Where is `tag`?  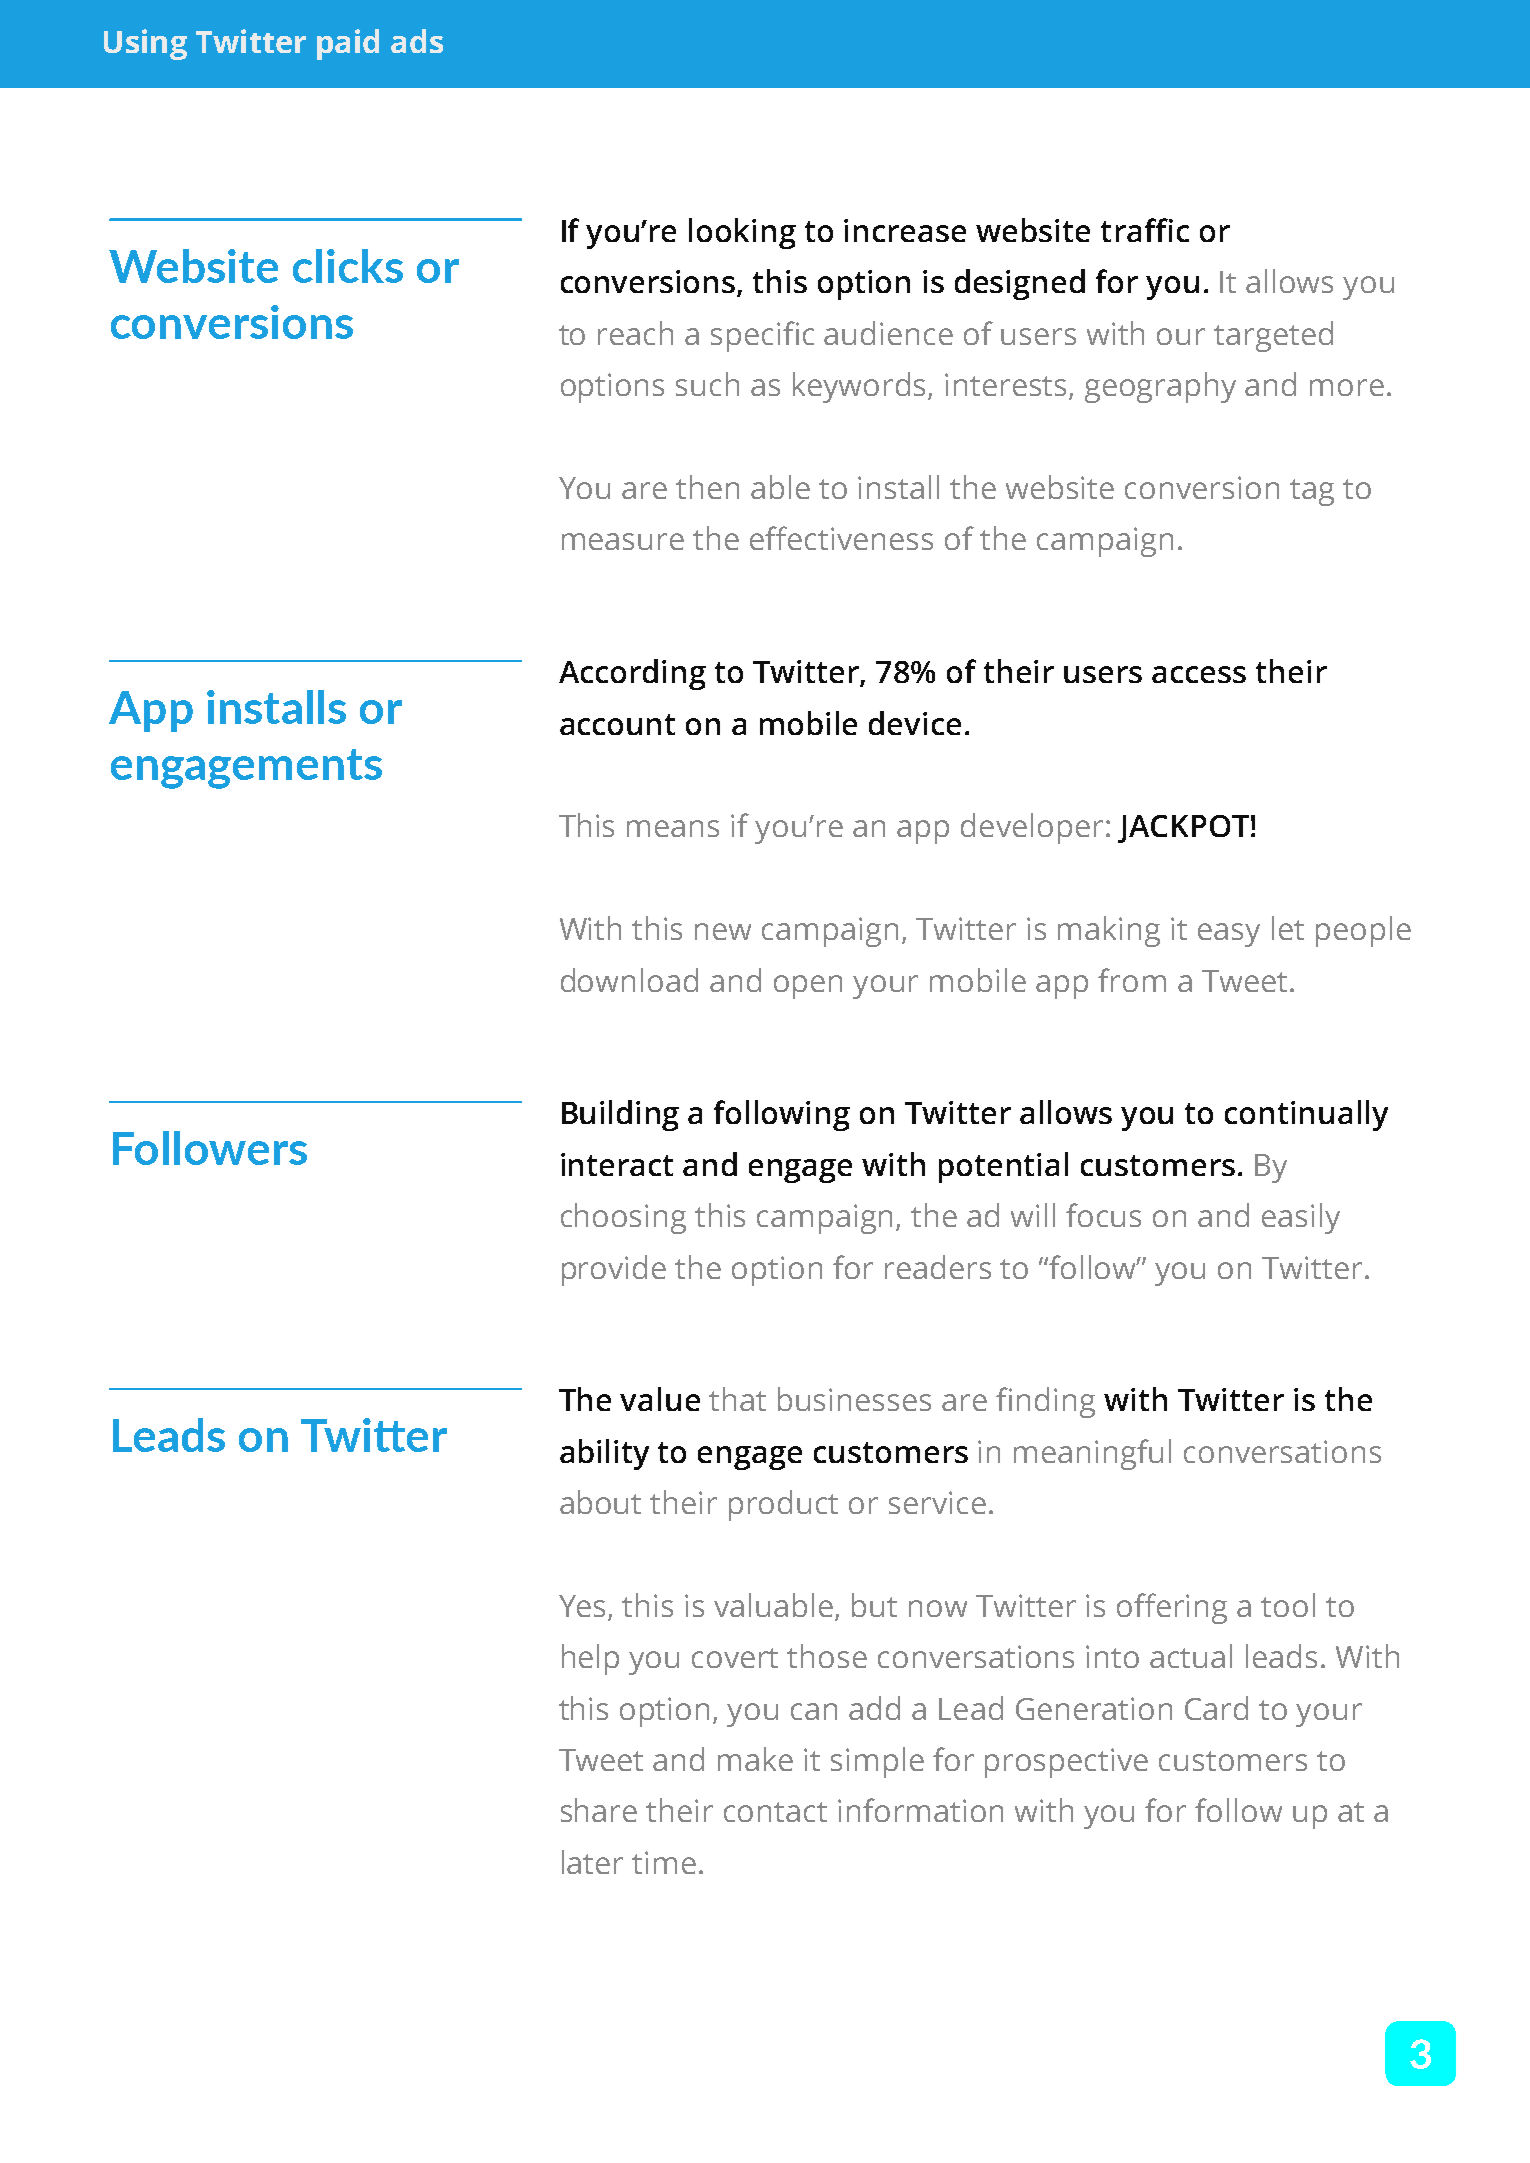 tag is located at coordinates (1312, 492).
